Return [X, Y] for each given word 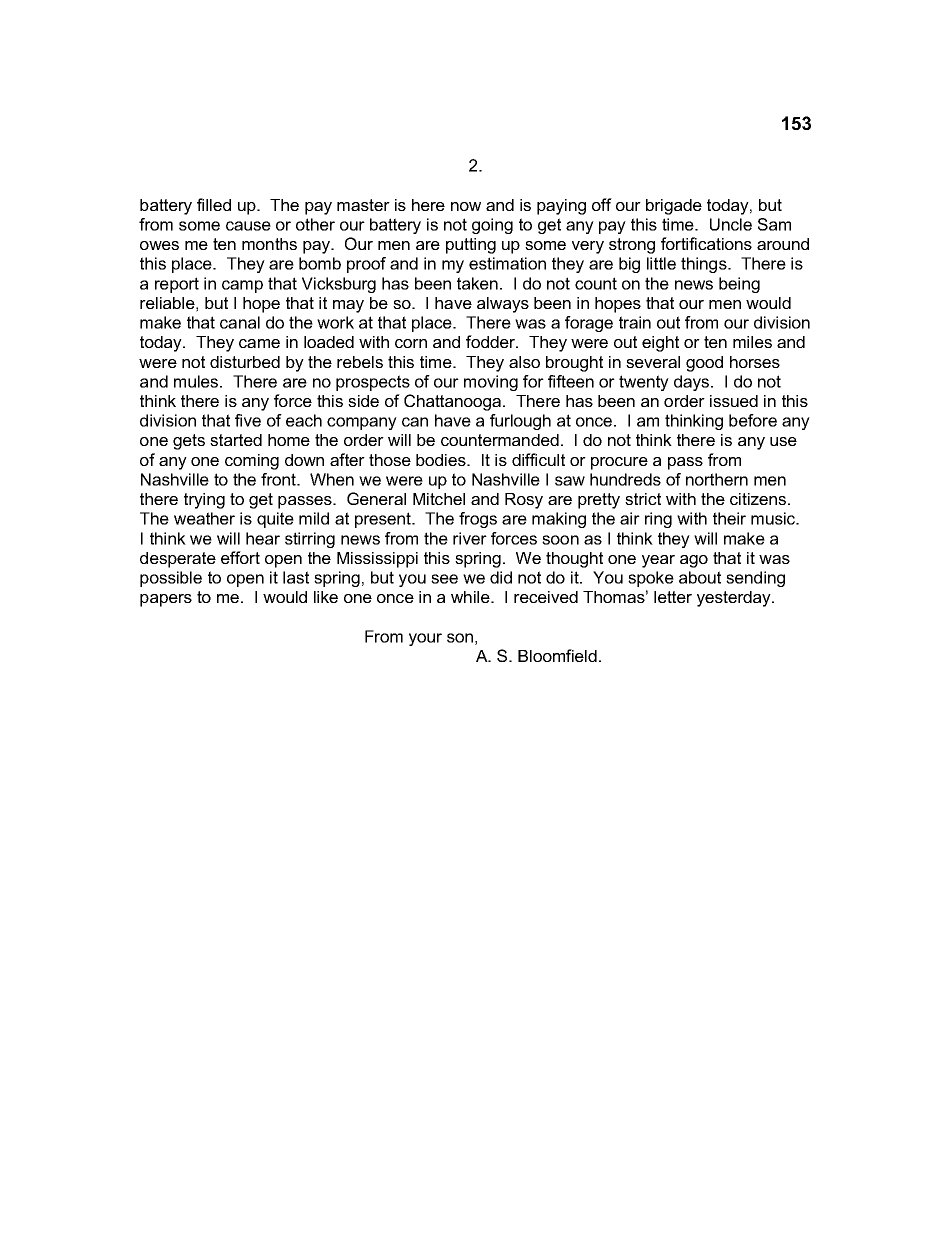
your [425, 639]
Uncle [731, 224]
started [236, 440]
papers [166, 600]
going [492, 226]
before [753, 420]
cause [248, 226]
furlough [520, 422]
